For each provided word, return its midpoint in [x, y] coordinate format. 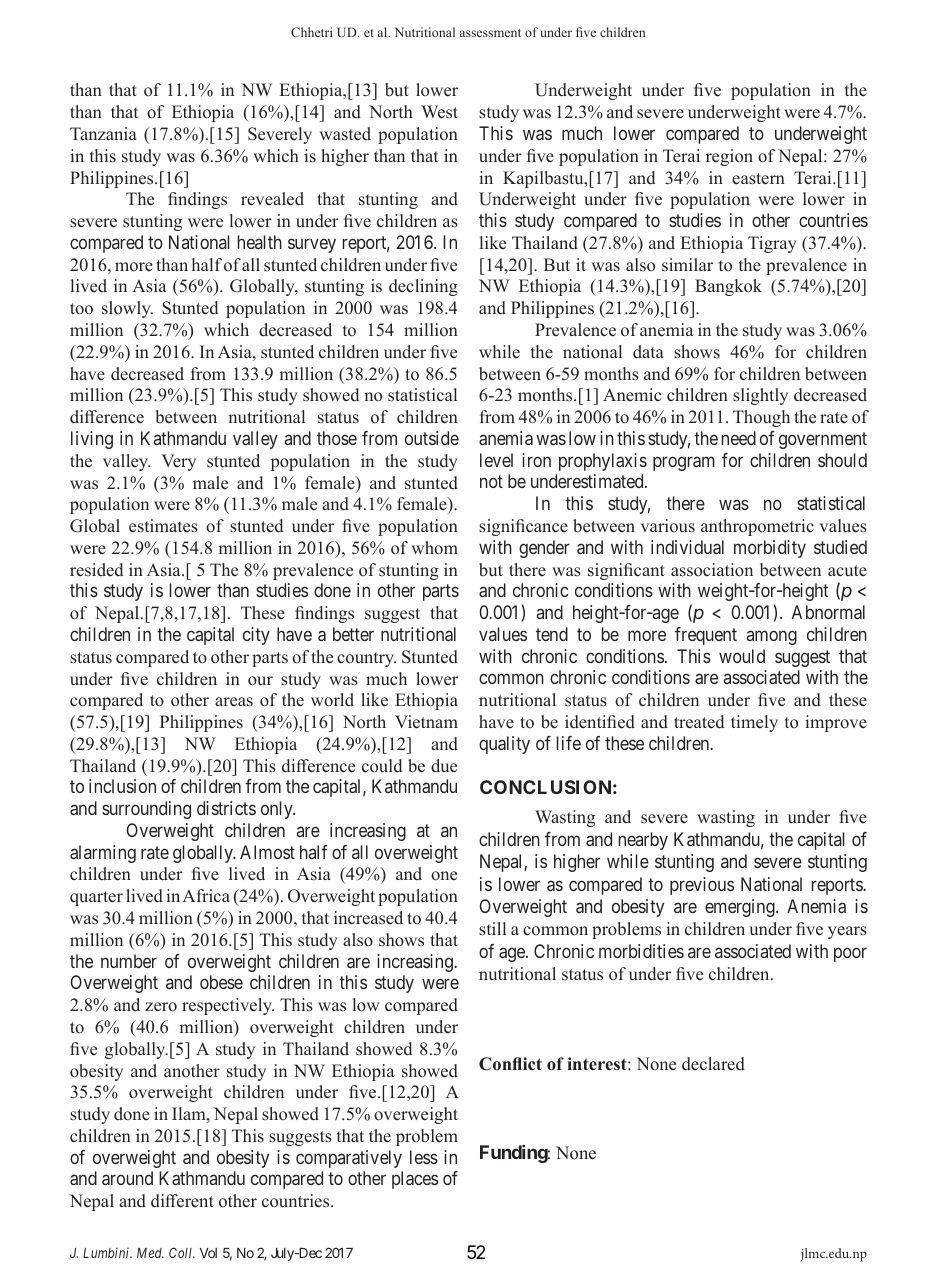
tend [552, 634]
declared [713, 1064]
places [415, 1180]
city [256, 636]
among [772, 637]
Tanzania [103, 133]
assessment [490, 33]
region [729, 157]
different [182, 1201]
